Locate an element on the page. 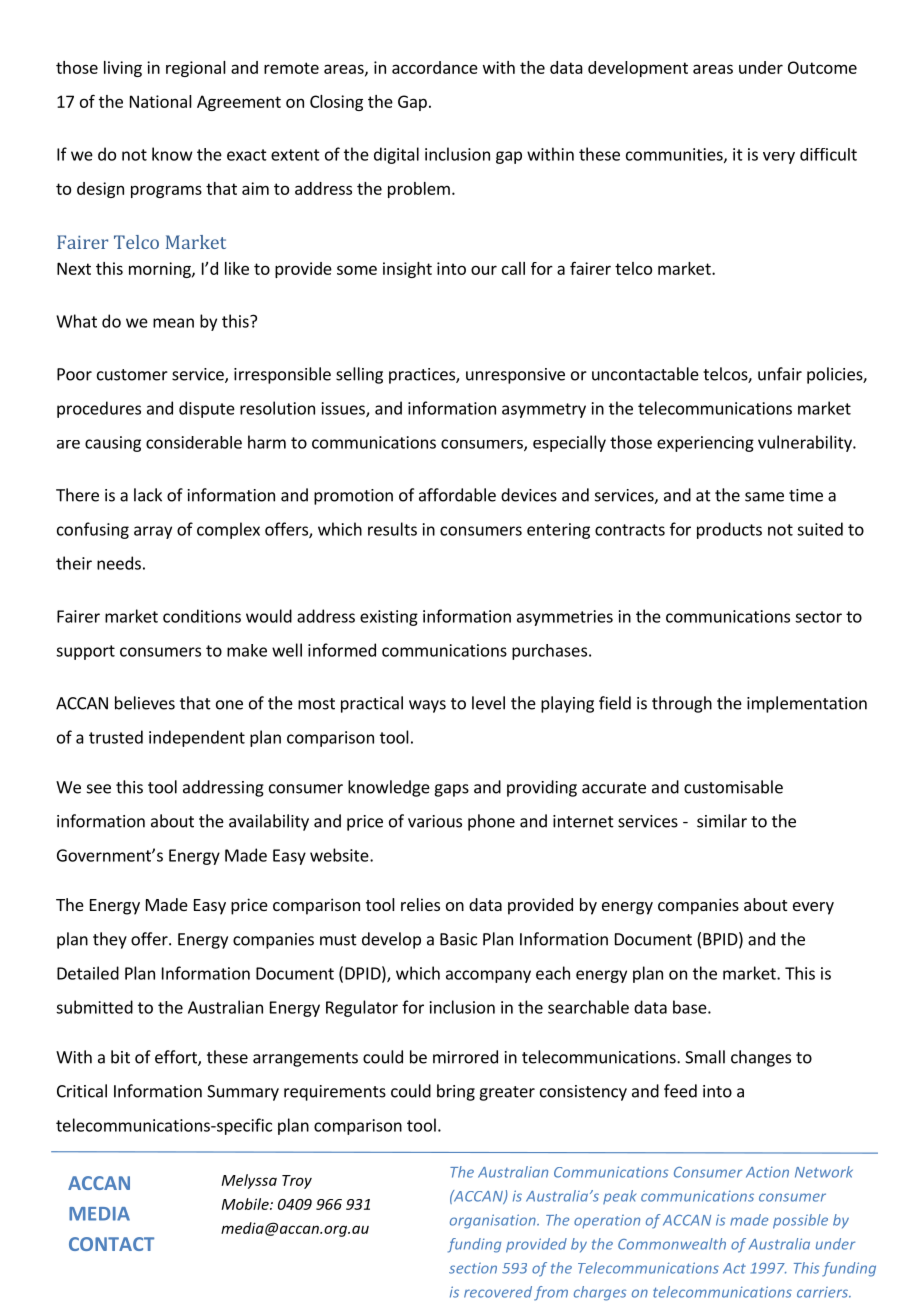  believes is located at coordinates (145, 703).
